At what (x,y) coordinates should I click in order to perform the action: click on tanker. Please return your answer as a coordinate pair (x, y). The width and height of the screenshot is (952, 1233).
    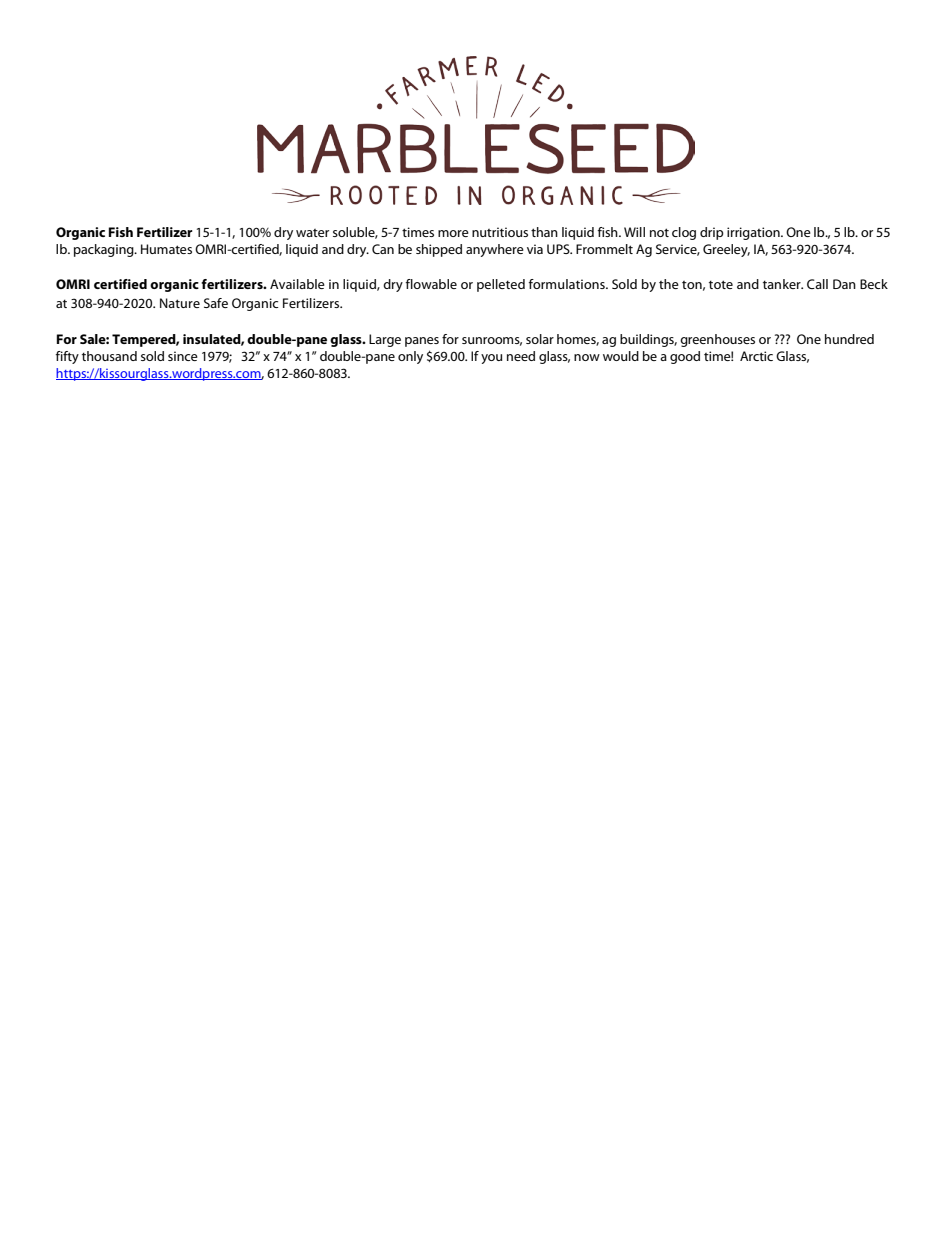
    Looking at the image, I should click on (783, 284).
